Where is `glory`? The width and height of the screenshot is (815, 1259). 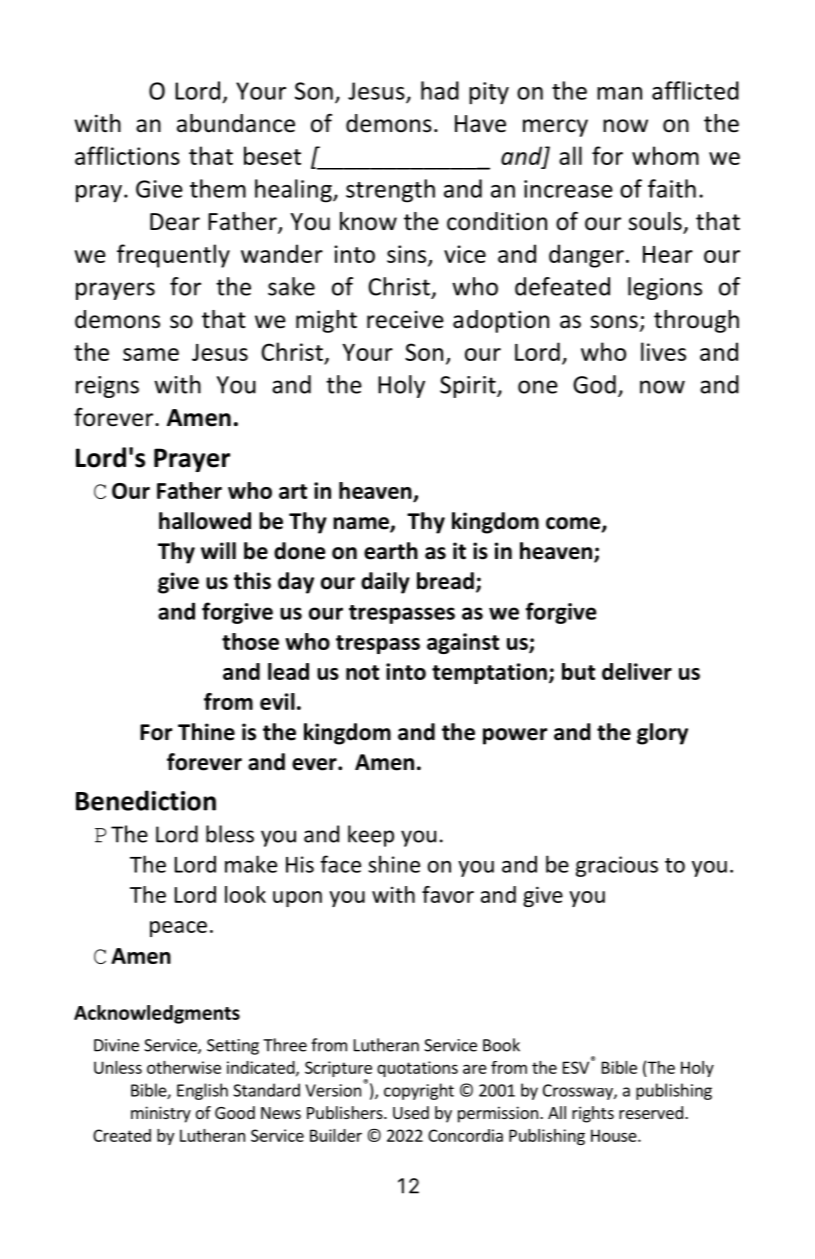 glory is located at coordinates (662, 734).
